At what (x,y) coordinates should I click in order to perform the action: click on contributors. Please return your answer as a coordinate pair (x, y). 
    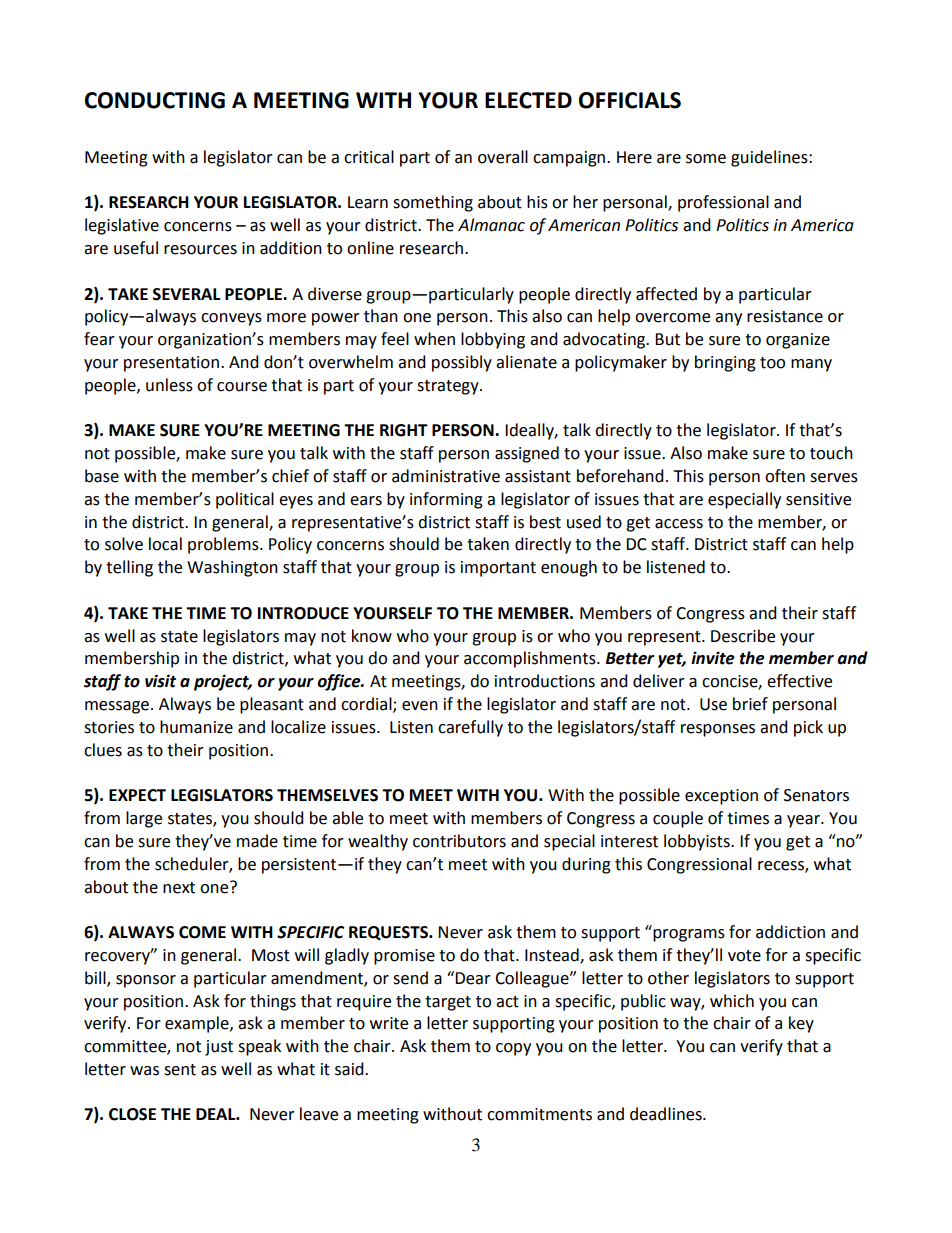
    Looking at the image, I should click on (459, 841).
